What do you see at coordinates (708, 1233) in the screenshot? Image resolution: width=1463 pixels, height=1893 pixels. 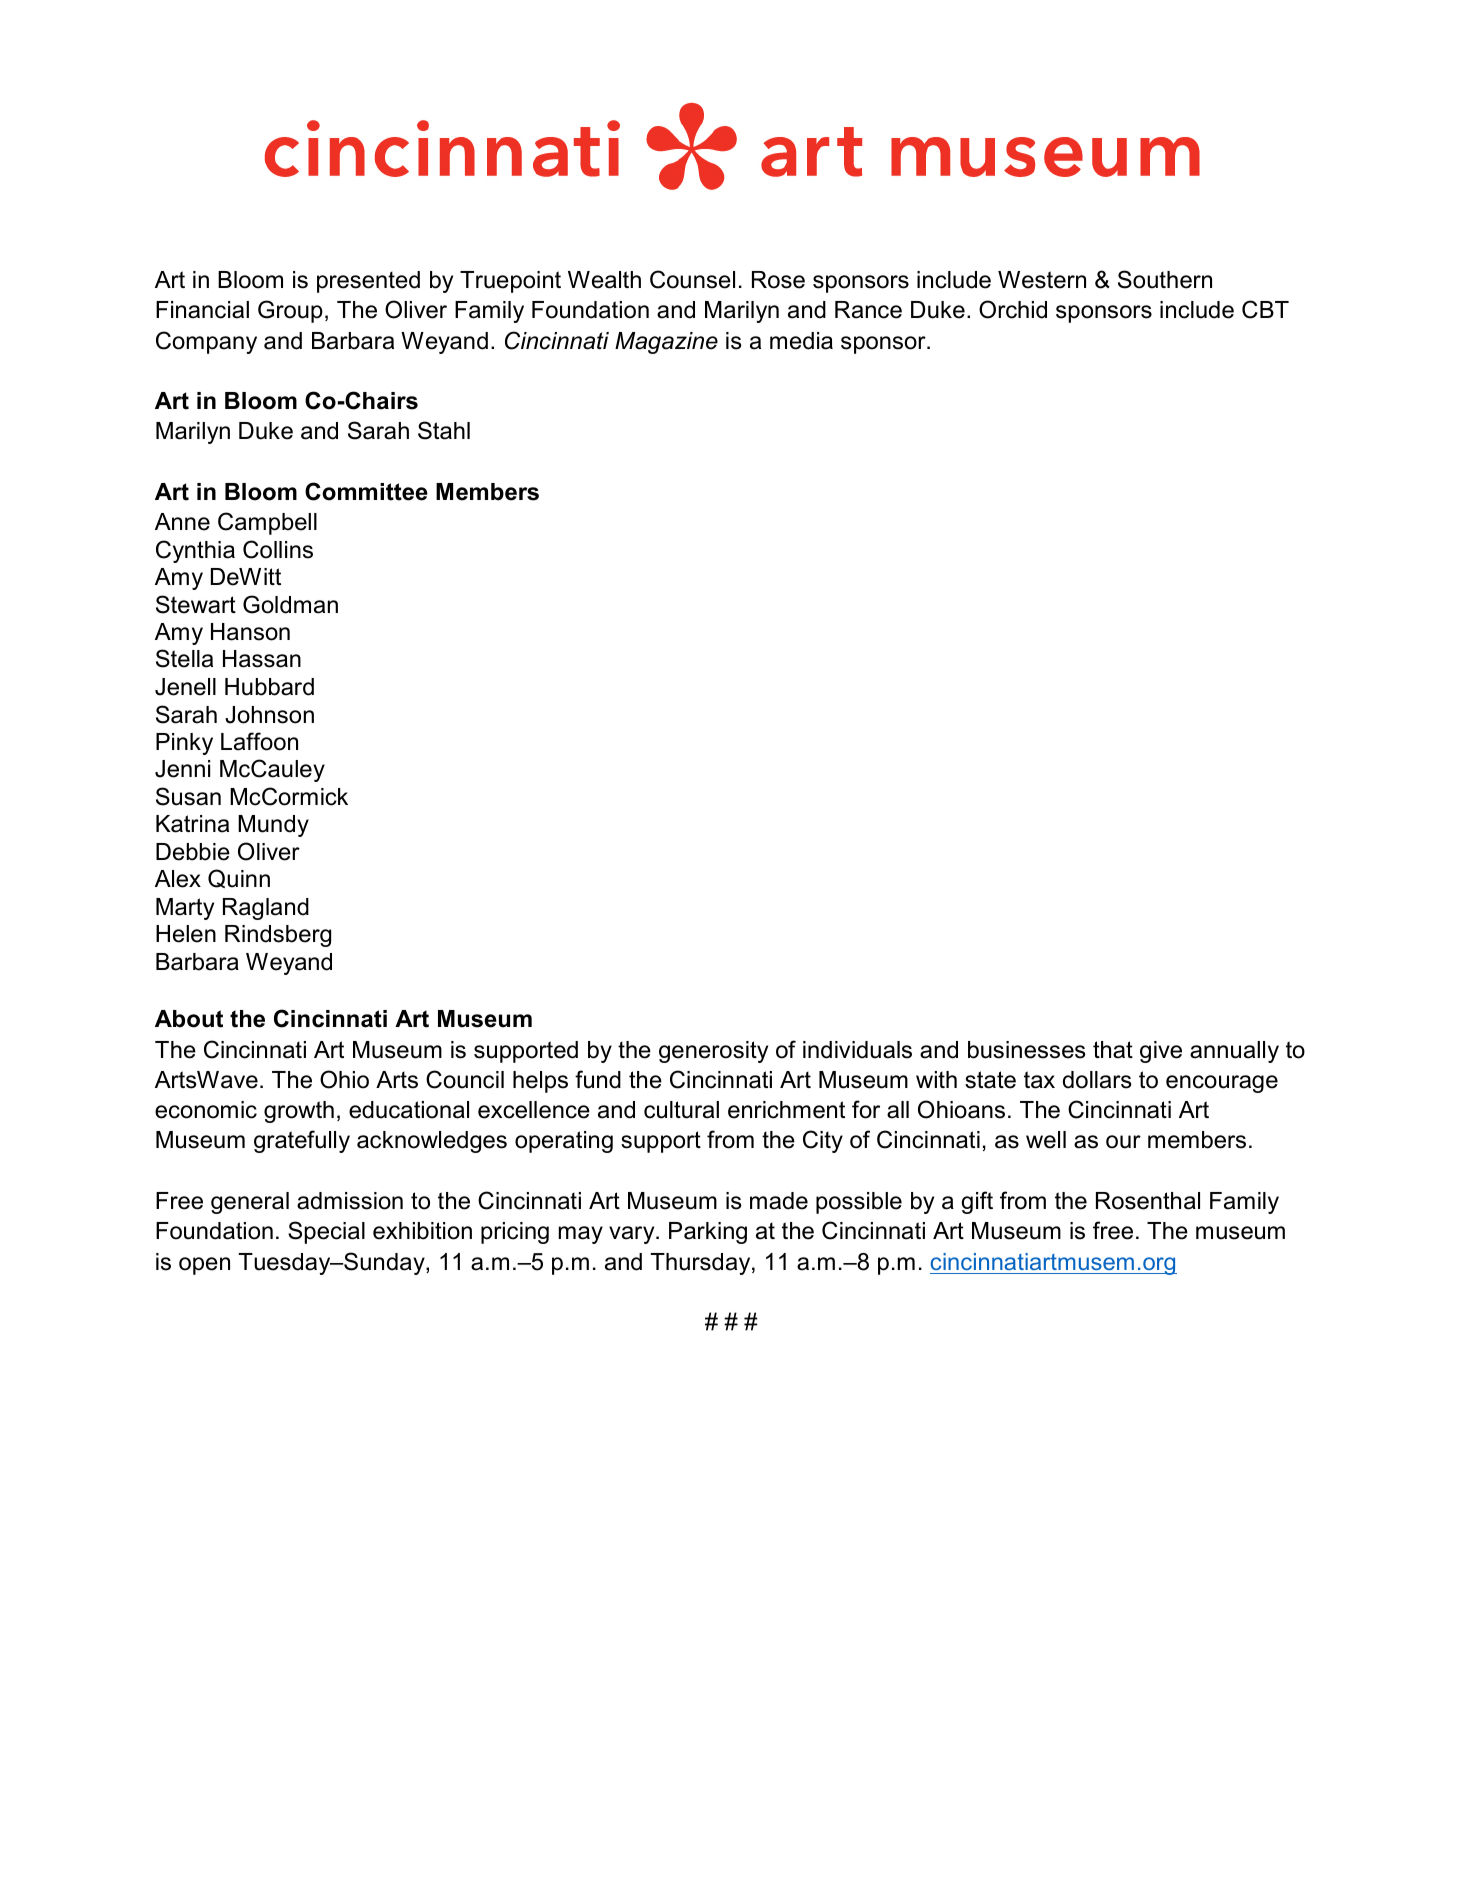 I see `Parking` at bounding box center [708, 1233].
